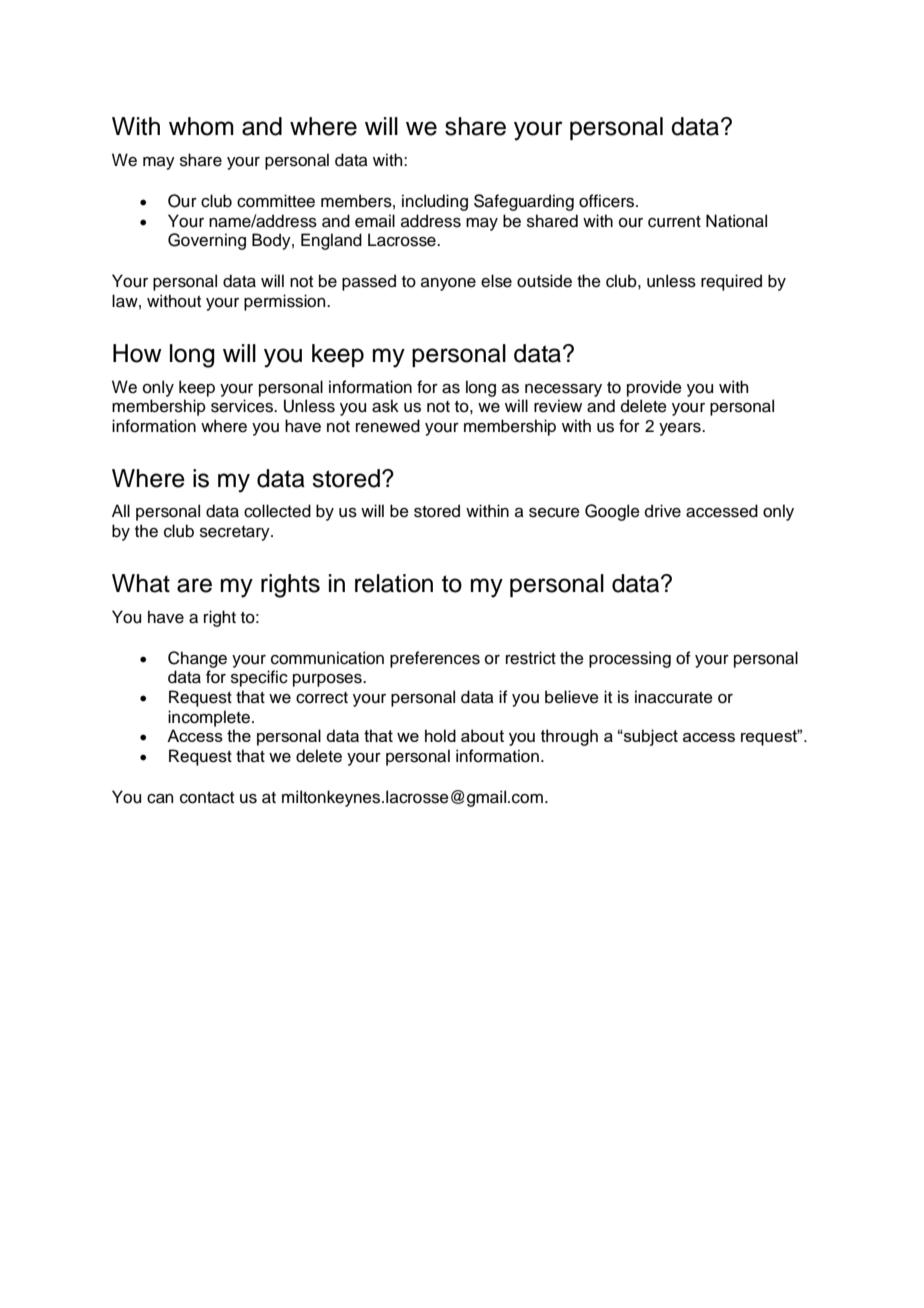 The width and height of the screenshot is (924, 1308). Describe the element at coordinates (650, 737) in the screenshot. I see `subject` at that location.
